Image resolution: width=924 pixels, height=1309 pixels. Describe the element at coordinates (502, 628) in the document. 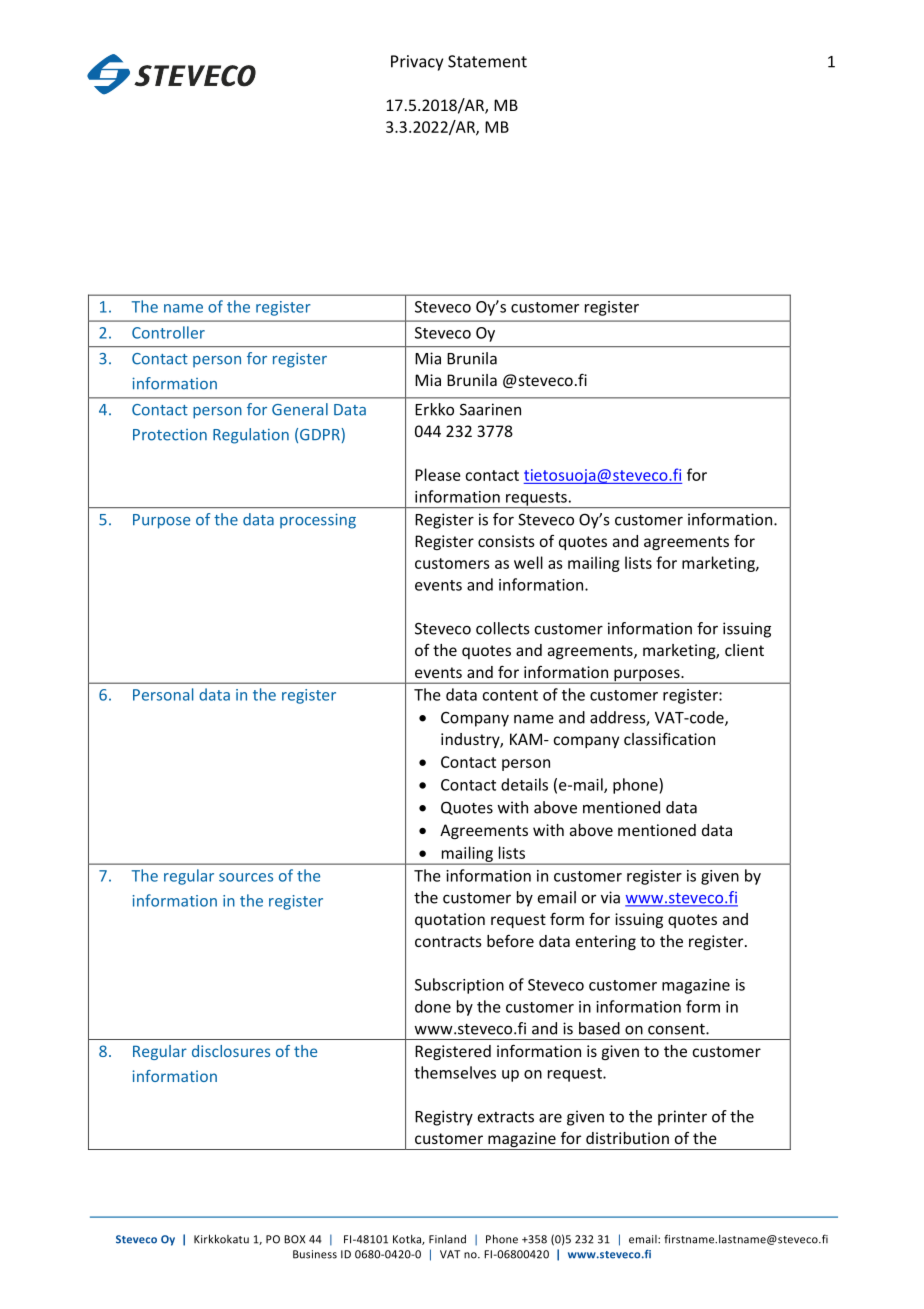

I see `collects` at that location.
